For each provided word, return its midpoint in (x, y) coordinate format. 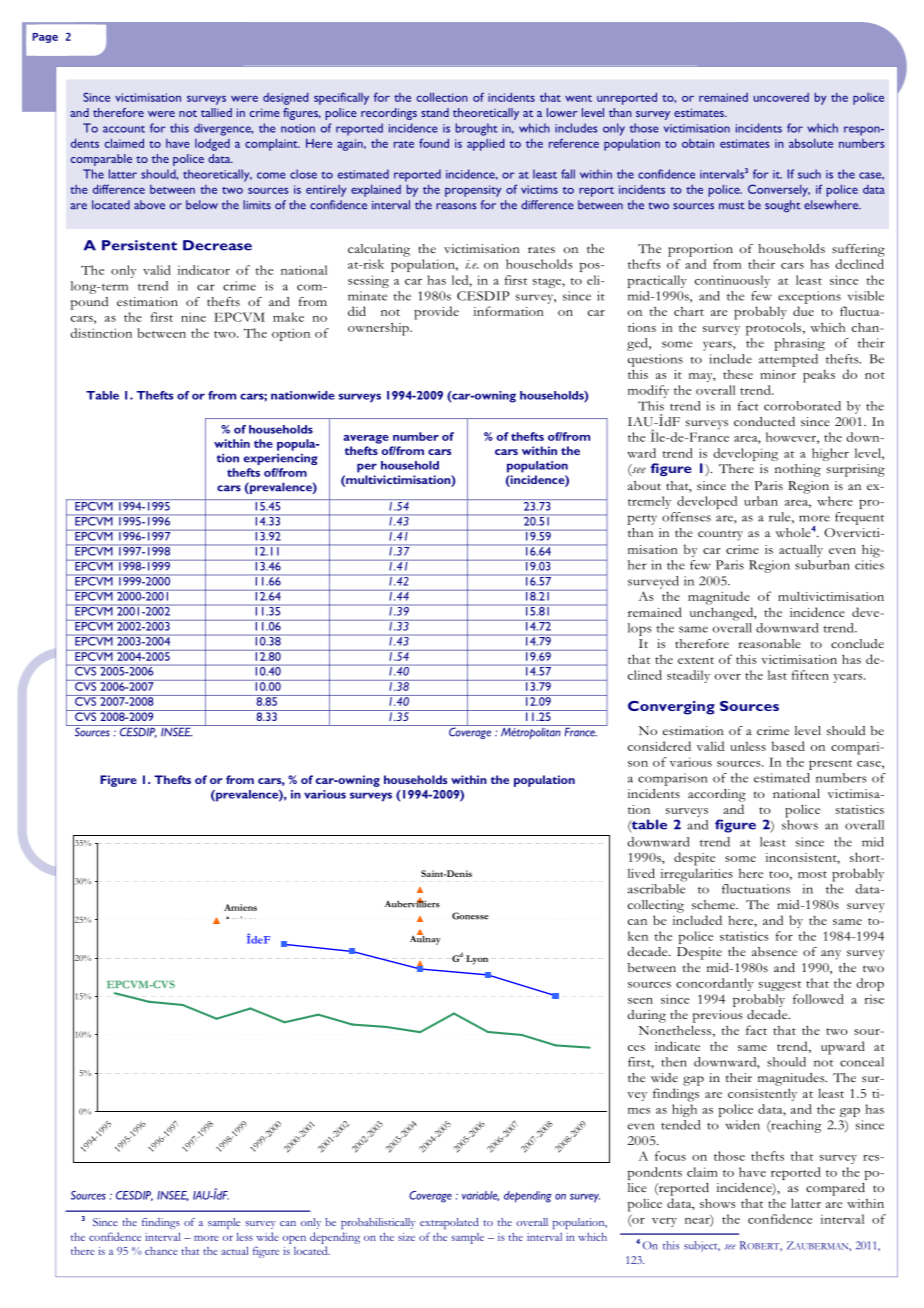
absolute (811, 143)
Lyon (477, 960)
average (366, 439)
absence (774, 951)
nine (193, 317)
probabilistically (378, 1223)
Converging (671, 708)
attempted (788, 360)
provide (436, 313)
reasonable (769, 643)
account (124, 129)
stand (435, 112)
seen (640, 1001)
